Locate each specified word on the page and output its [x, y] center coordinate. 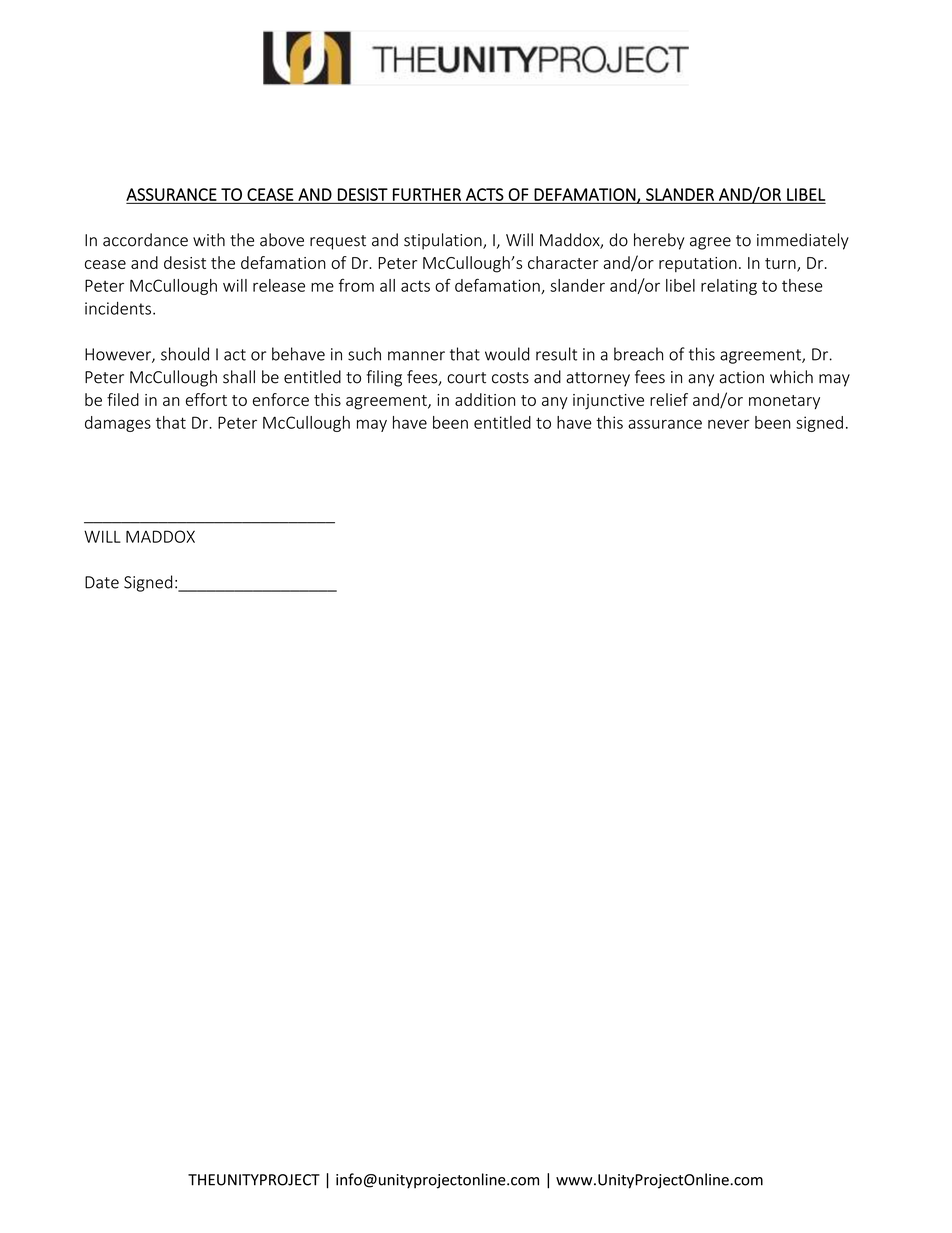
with [209, 240]
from [356, 285]
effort [206, 399]
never [729, 424]
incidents [118, 308]
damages [118, 424]
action [741, 377]
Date [102, 582]
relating [729, 287]
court [466, 378]
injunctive [608, 402]
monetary [784, 402]
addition [485, 399]
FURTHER [427, 194]
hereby [659, 241]
